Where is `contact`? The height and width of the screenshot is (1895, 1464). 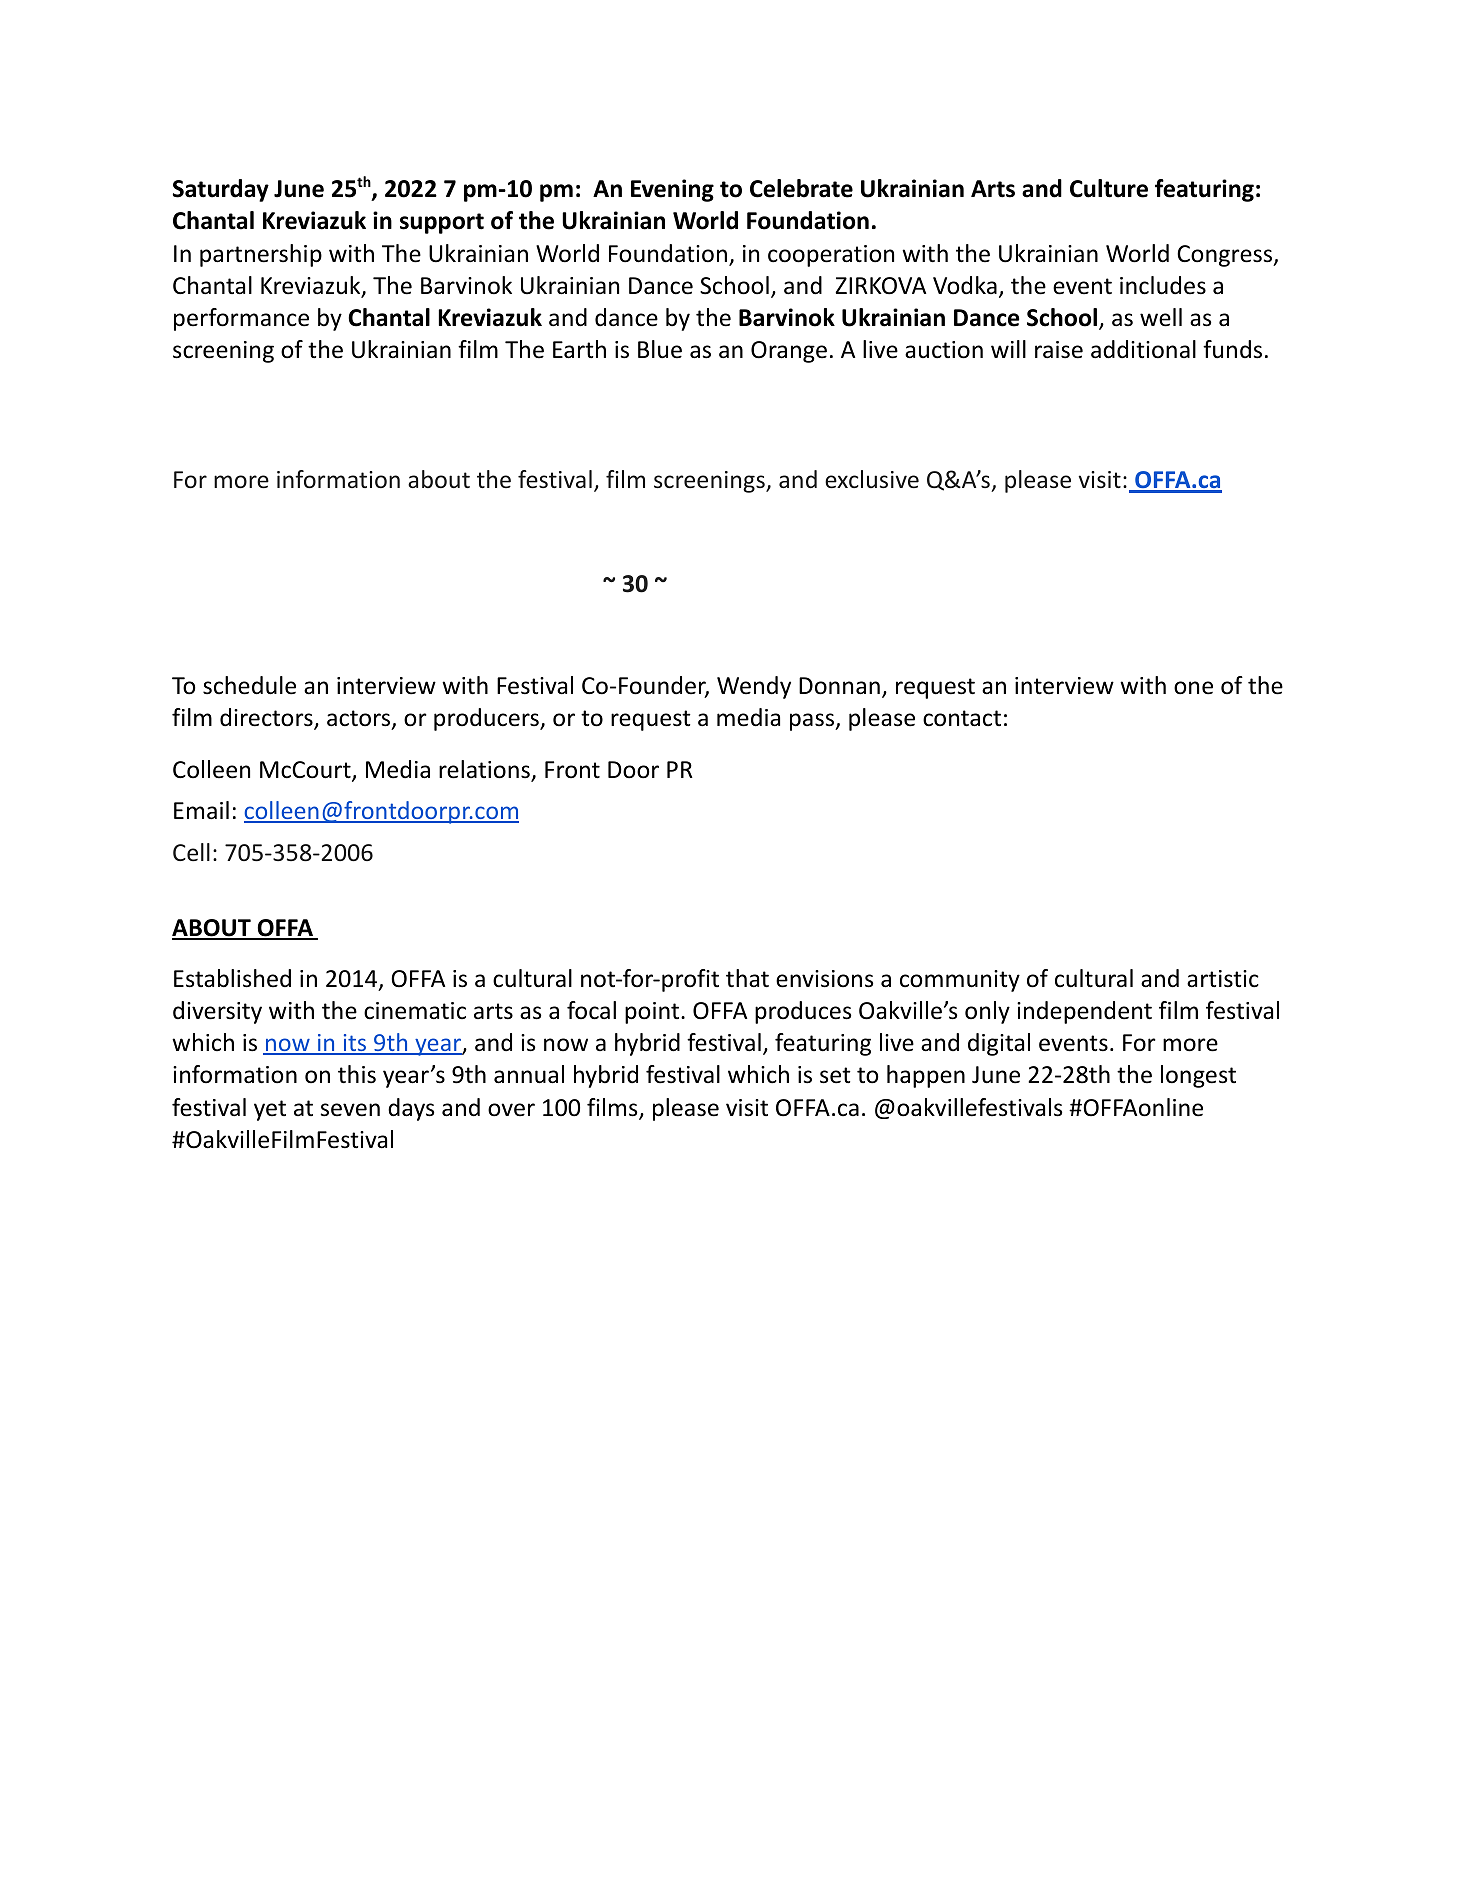
contact is located at coordinates (962, 718).
